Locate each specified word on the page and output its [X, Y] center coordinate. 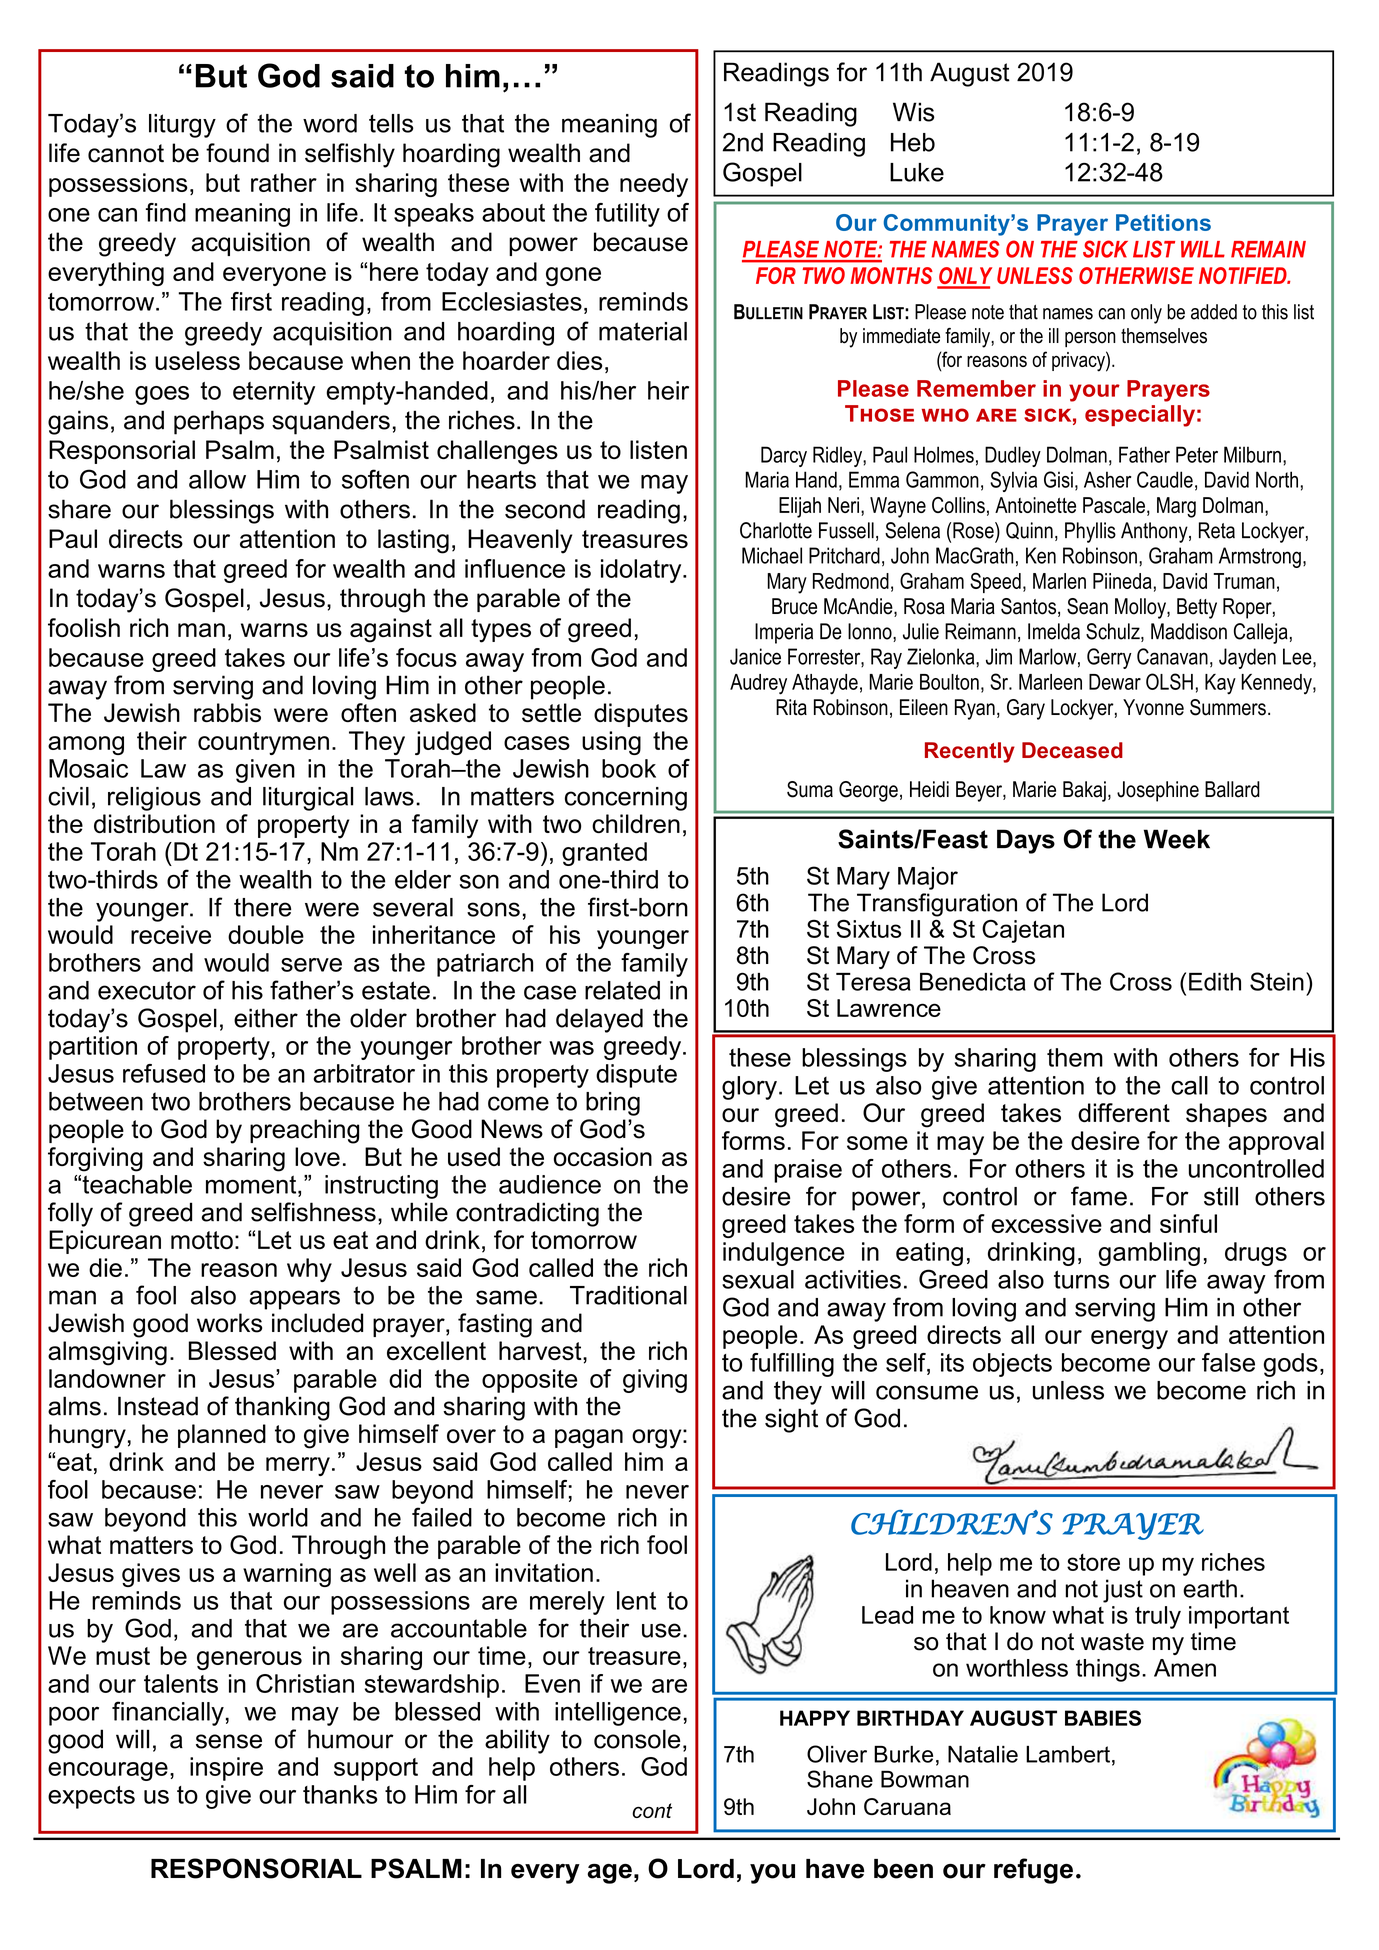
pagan [589, 1439]
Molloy [1141, 608]
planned [222, 1436]
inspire [226, 1769]
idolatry [642, 571]
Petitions [1163, 222]
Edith [1215, 982]
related [622, 990]
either [266, 1018]
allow [217, 479]
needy [654, 185]
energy [1129, 1339]
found [237, 153]
